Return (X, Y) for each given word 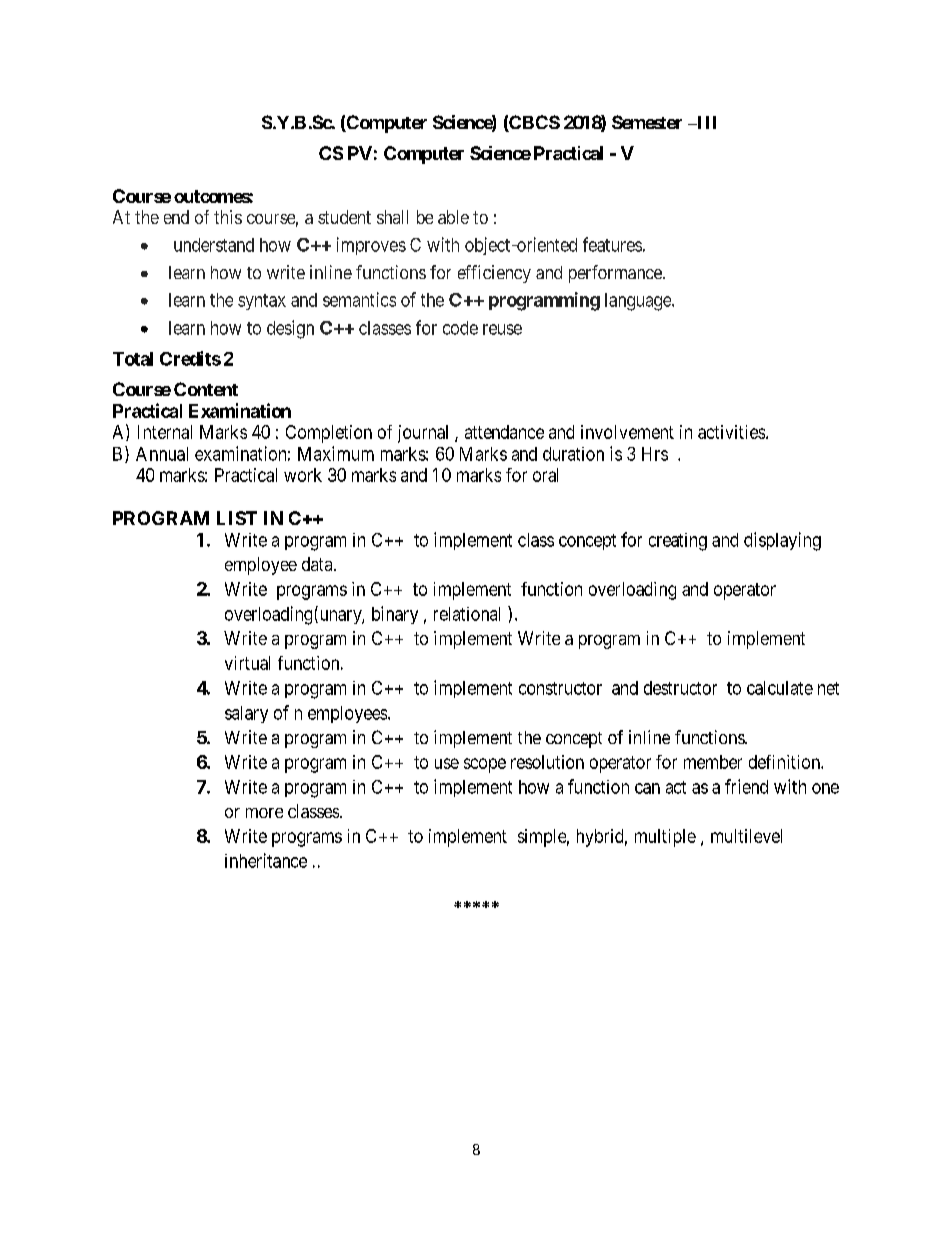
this (228, 217)
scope (485, 765)
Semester (647, 122)
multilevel (746, 836)
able (453, 217)
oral (545, 475)
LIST (237, 518)
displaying (782, 541)
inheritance (266, 860)
